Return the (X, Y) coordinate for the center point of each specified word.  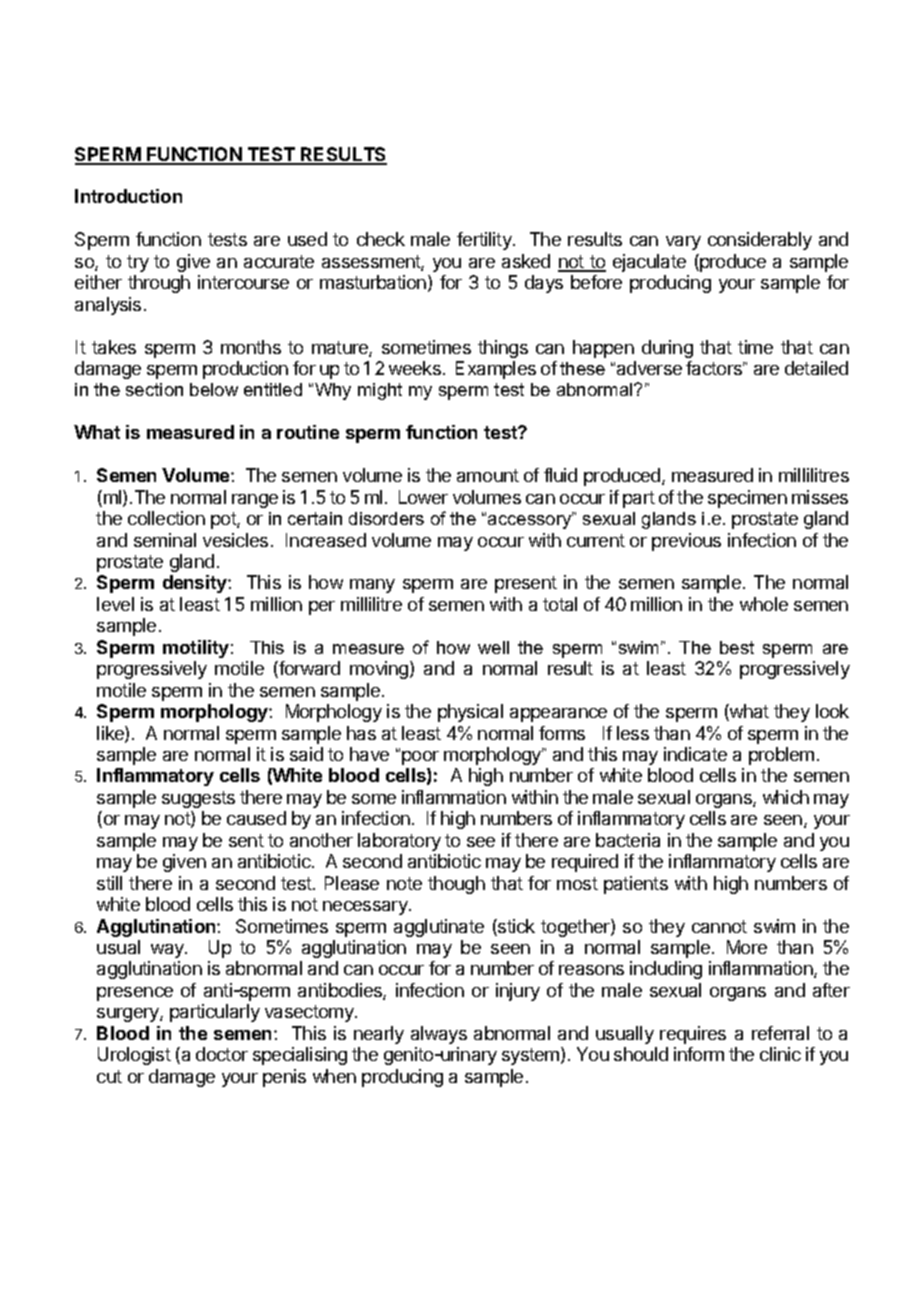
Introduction (128, 196)
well (493, 647)
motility (196, 649)
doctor (222, 1054)
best (737, 647)
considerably (760, 241)
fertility (485, 241)
